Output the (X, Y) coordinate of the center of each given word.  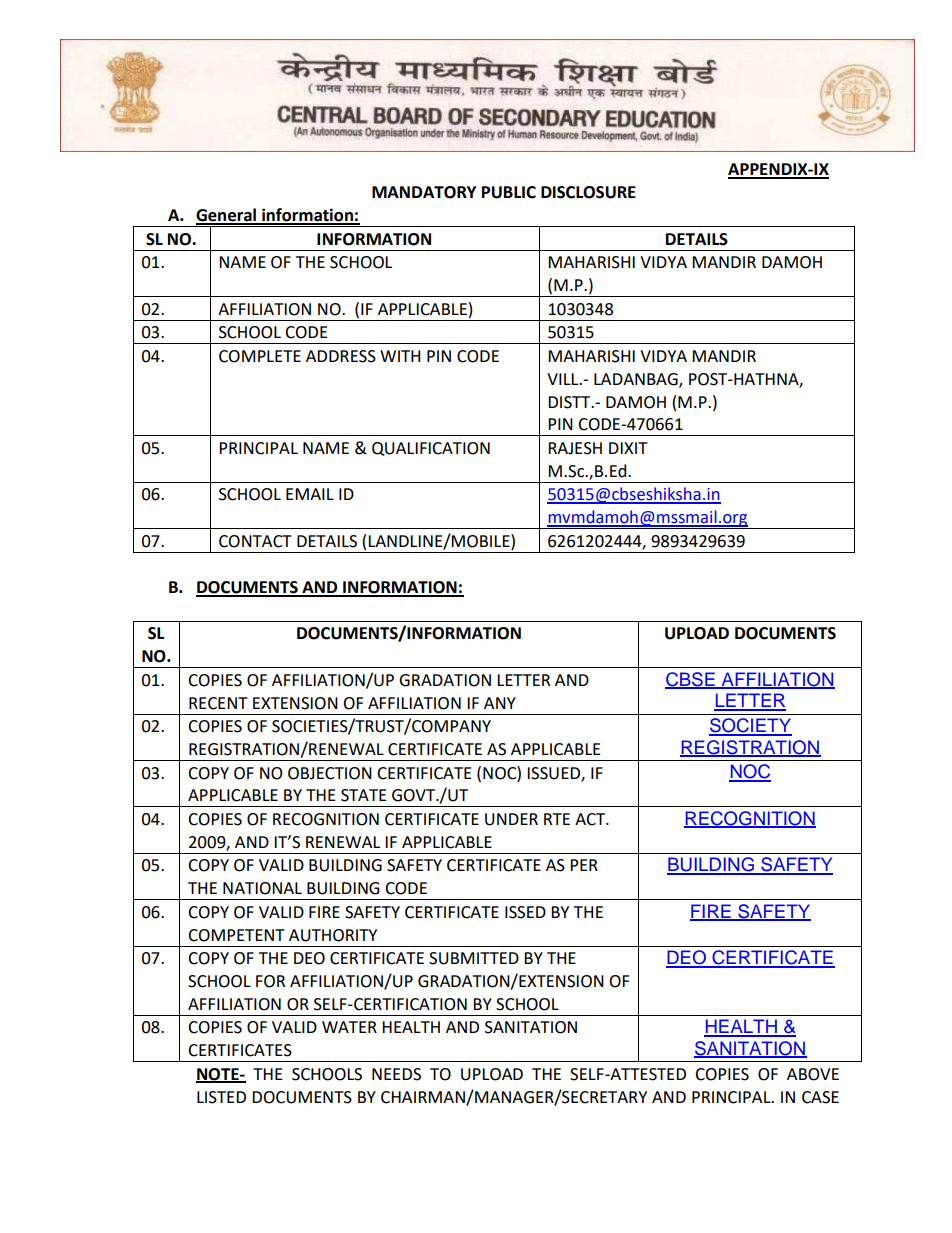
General (227, 216)
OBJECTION (330, 773)
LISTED (221, 1097)
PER (584, 865)
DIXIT (628, 448)
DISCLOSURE (588, 192)
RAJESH (575, 448)
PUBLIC (509, 192)
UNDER (511, 819)
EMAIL (310, 494)
